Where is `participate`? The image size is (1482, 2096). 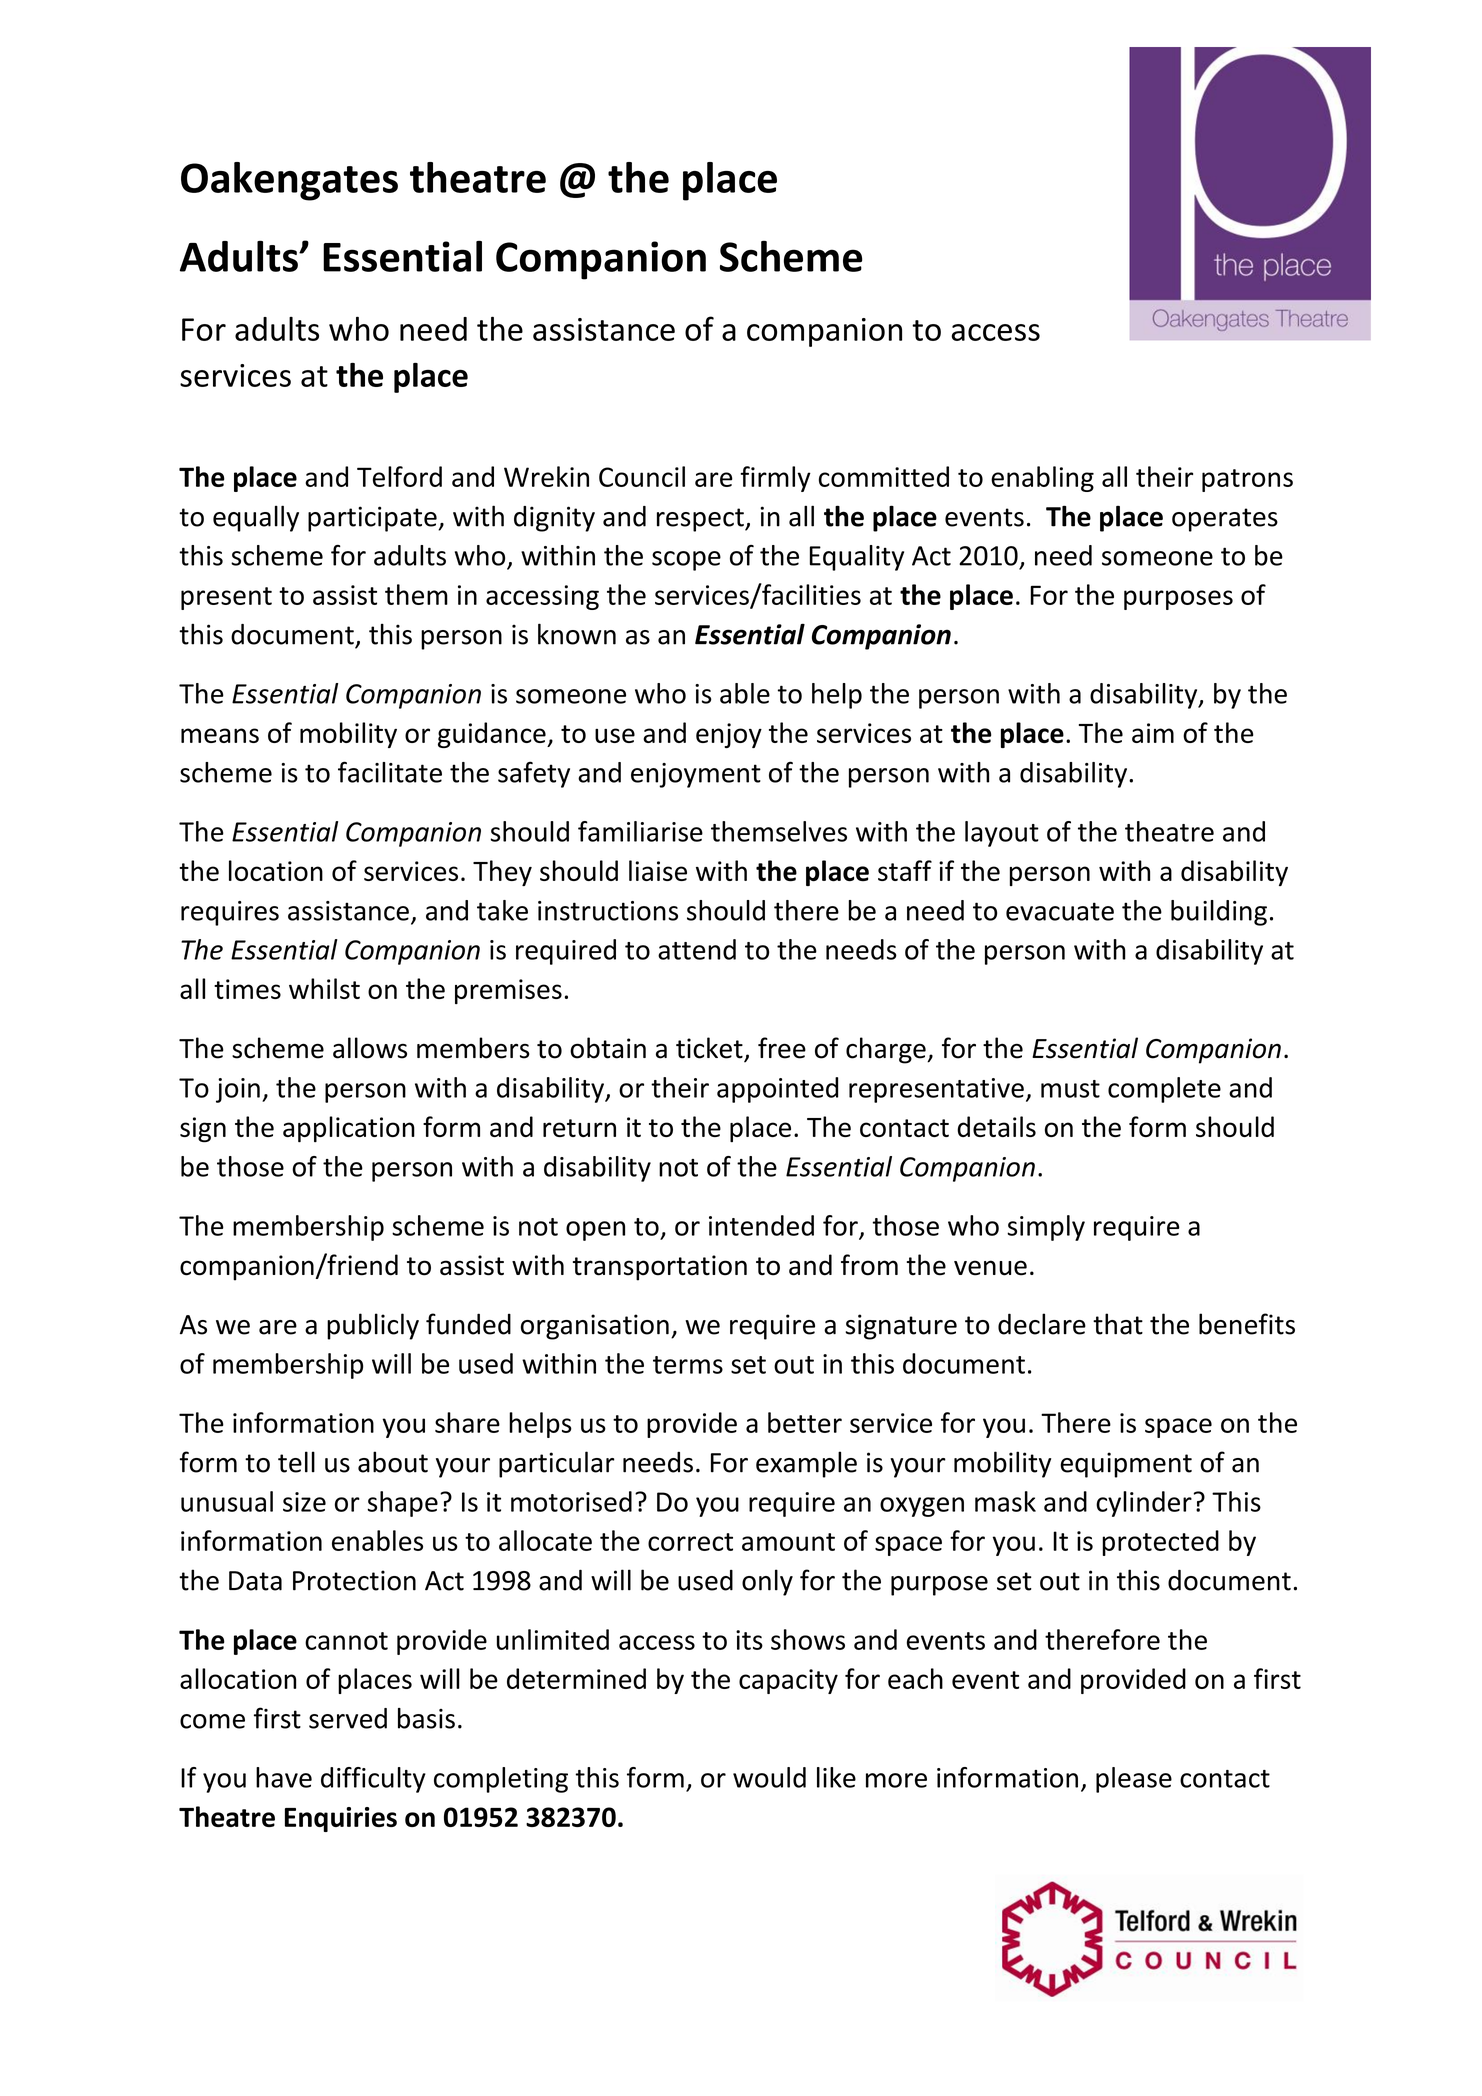 participate is located at coordinates (373, 519).
